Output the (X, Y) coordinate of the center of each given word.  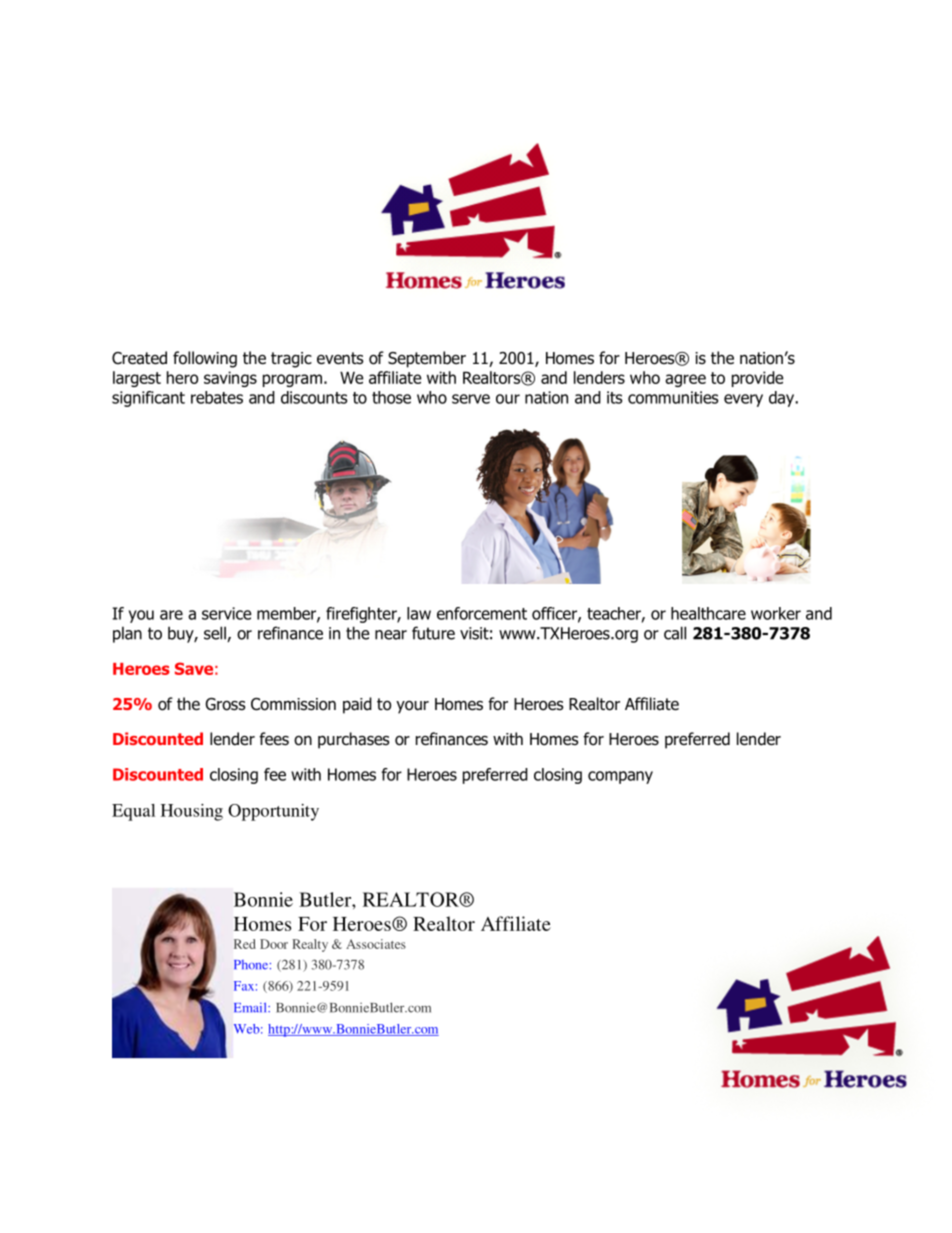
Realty (310, 945)
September (427, 359)
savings (230, 379)
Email (251, 1007)
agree (685, 380)
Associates (376, 944)
